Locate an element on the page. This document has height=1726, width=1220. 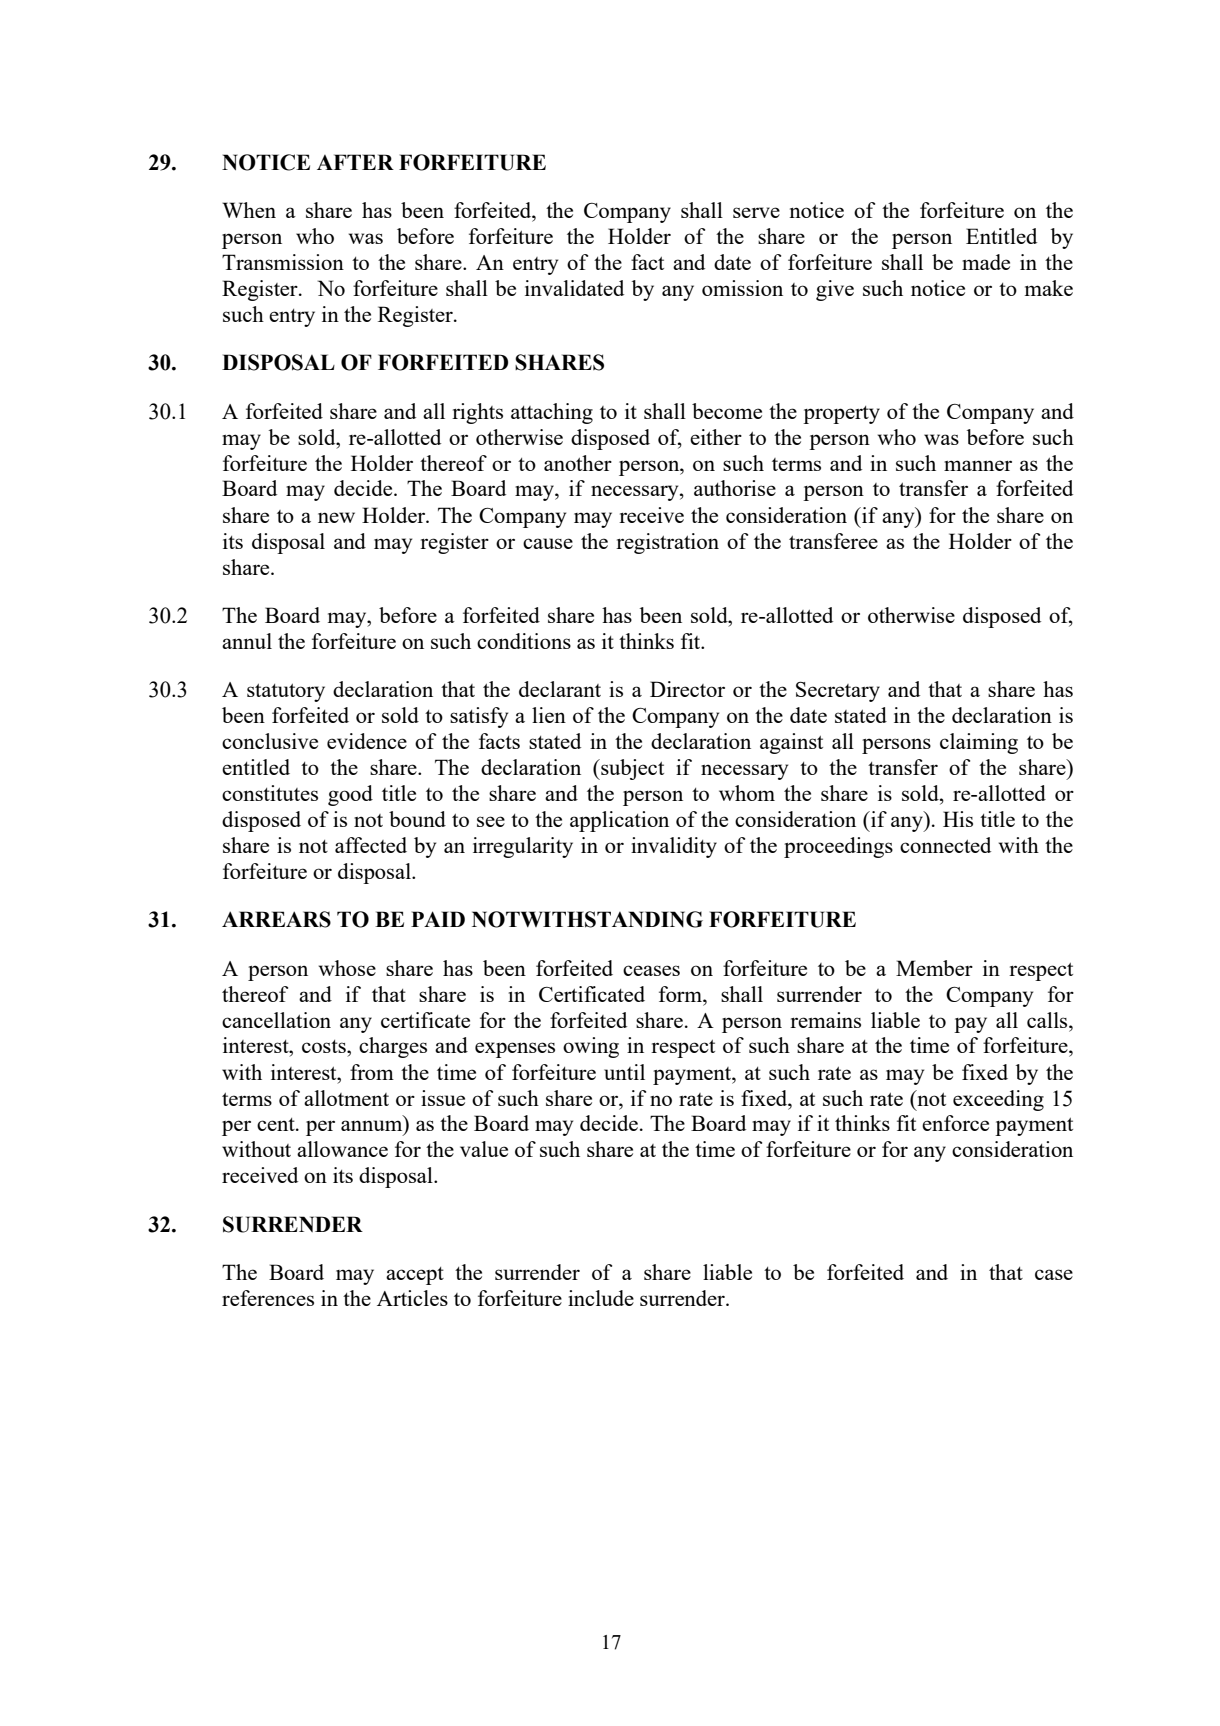
accept is located at coordinates (415, 1276).
